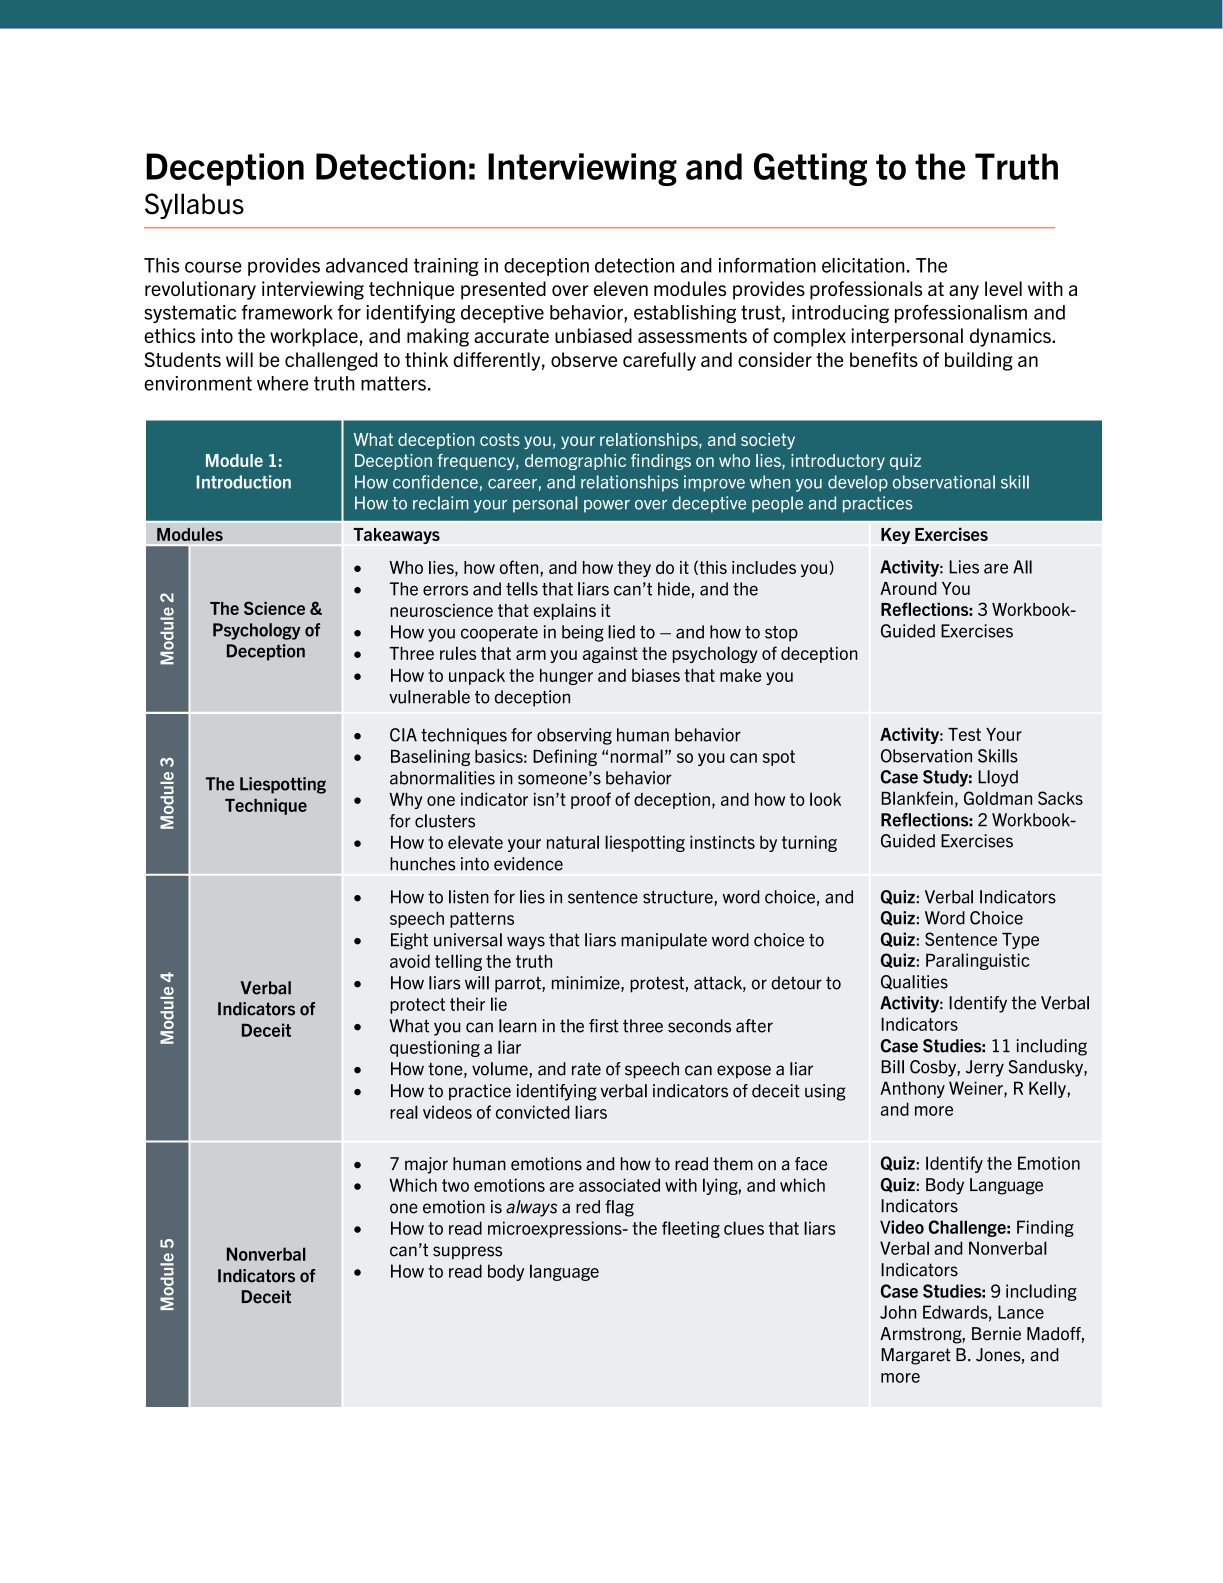 The width and height of the document is (1223, 1583). I want to click on power, so click(607, 506).
